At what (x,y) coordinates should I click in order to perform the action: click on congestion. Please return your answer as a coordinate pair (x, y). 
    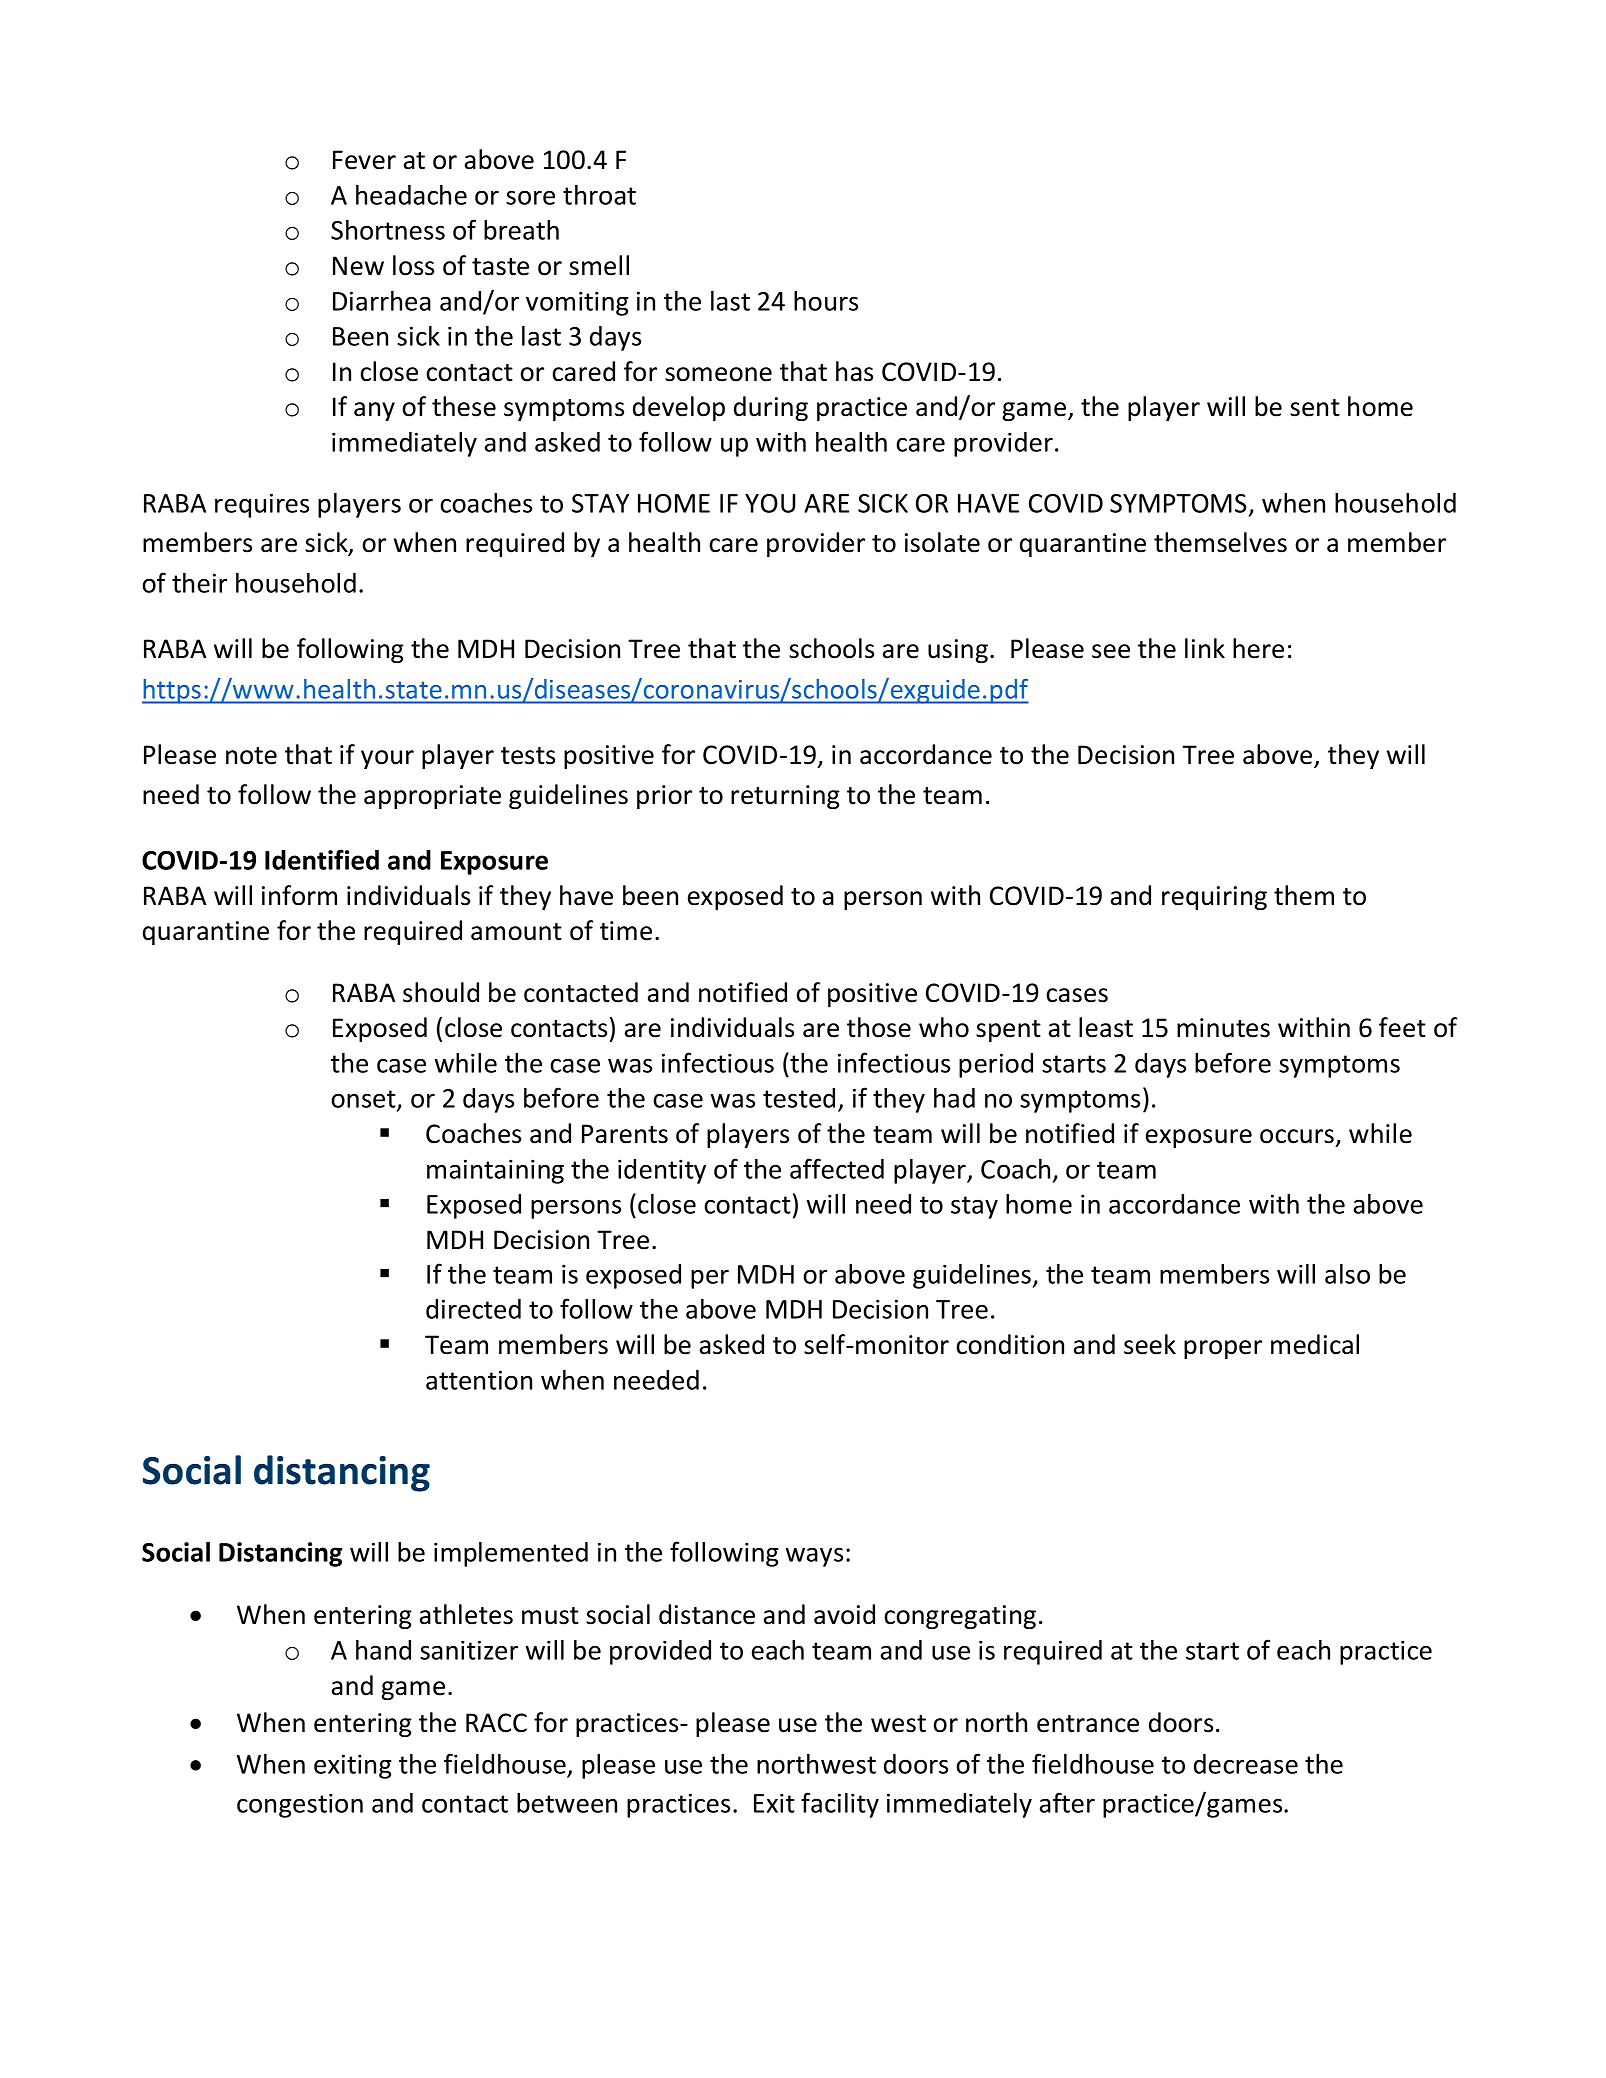
    Looking at the image, I should click on (300, 1805).
